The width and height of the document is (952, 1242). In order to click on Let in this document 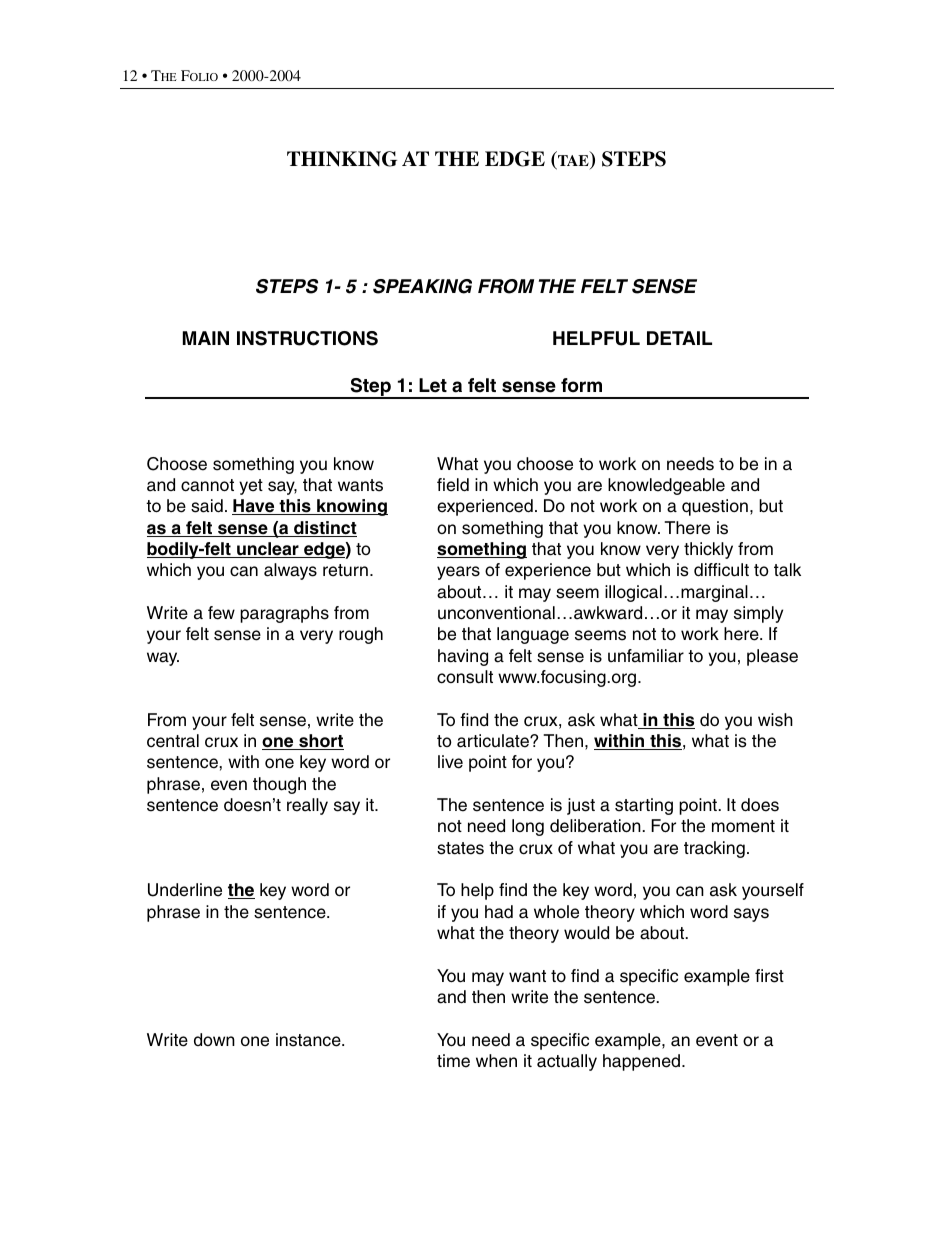, I will do `click(433, 385)`.
